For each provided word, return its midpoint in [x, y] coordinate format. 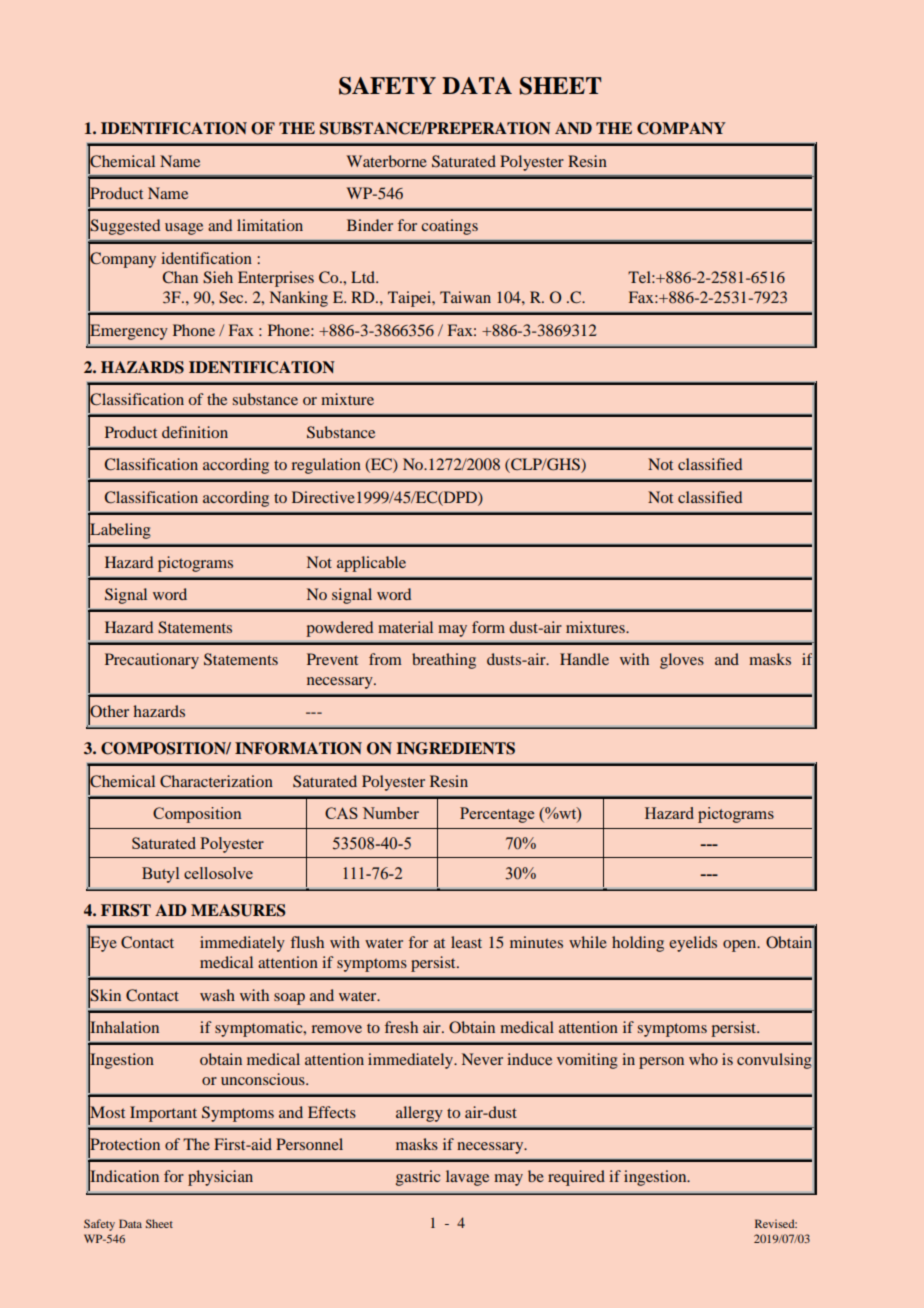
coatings [449, 227]
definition [195, 432]
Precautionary [152, 661]
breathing [444, 661]
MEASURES [238, 910]
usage [184, 229]
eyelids [693, 944]
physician [220, 1178]
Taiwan [465, 297]
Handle [584, 659]
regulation [326, 466]
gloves [682, 661]
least [466, 942]
